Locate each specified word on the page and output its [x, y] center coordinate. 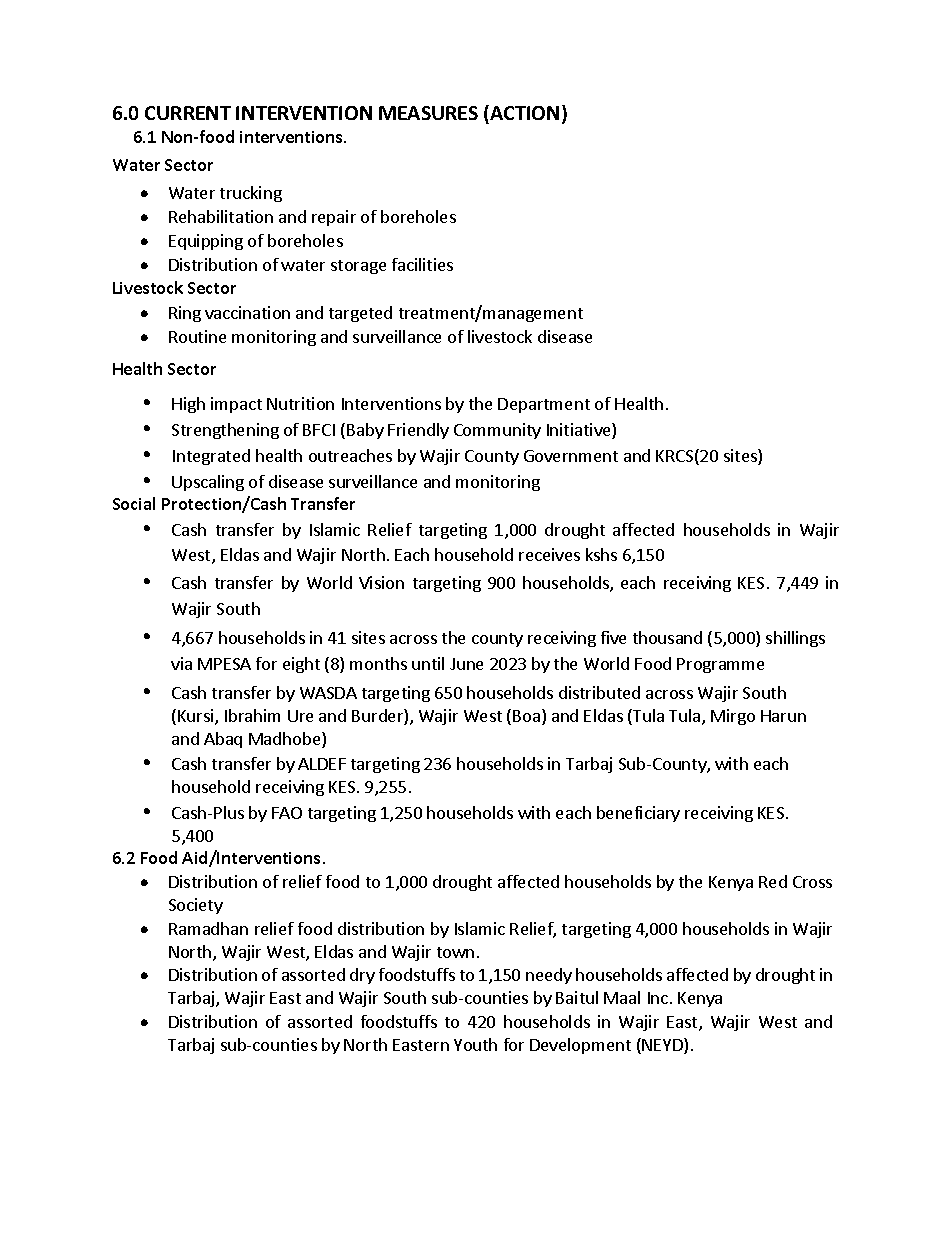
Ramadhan [208, 928]
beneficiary [638, 814]
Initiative [580, 431]
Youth [475, 1044]
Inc [658, 998]
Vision [381, 582]
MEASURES [428, 113]
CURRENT [188, 113]
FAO [287, 813]
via [181, 663]
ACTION [523, 112]
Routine [197, 336]
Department [544, 405]
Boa [526, 716]
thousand [667, 637]
